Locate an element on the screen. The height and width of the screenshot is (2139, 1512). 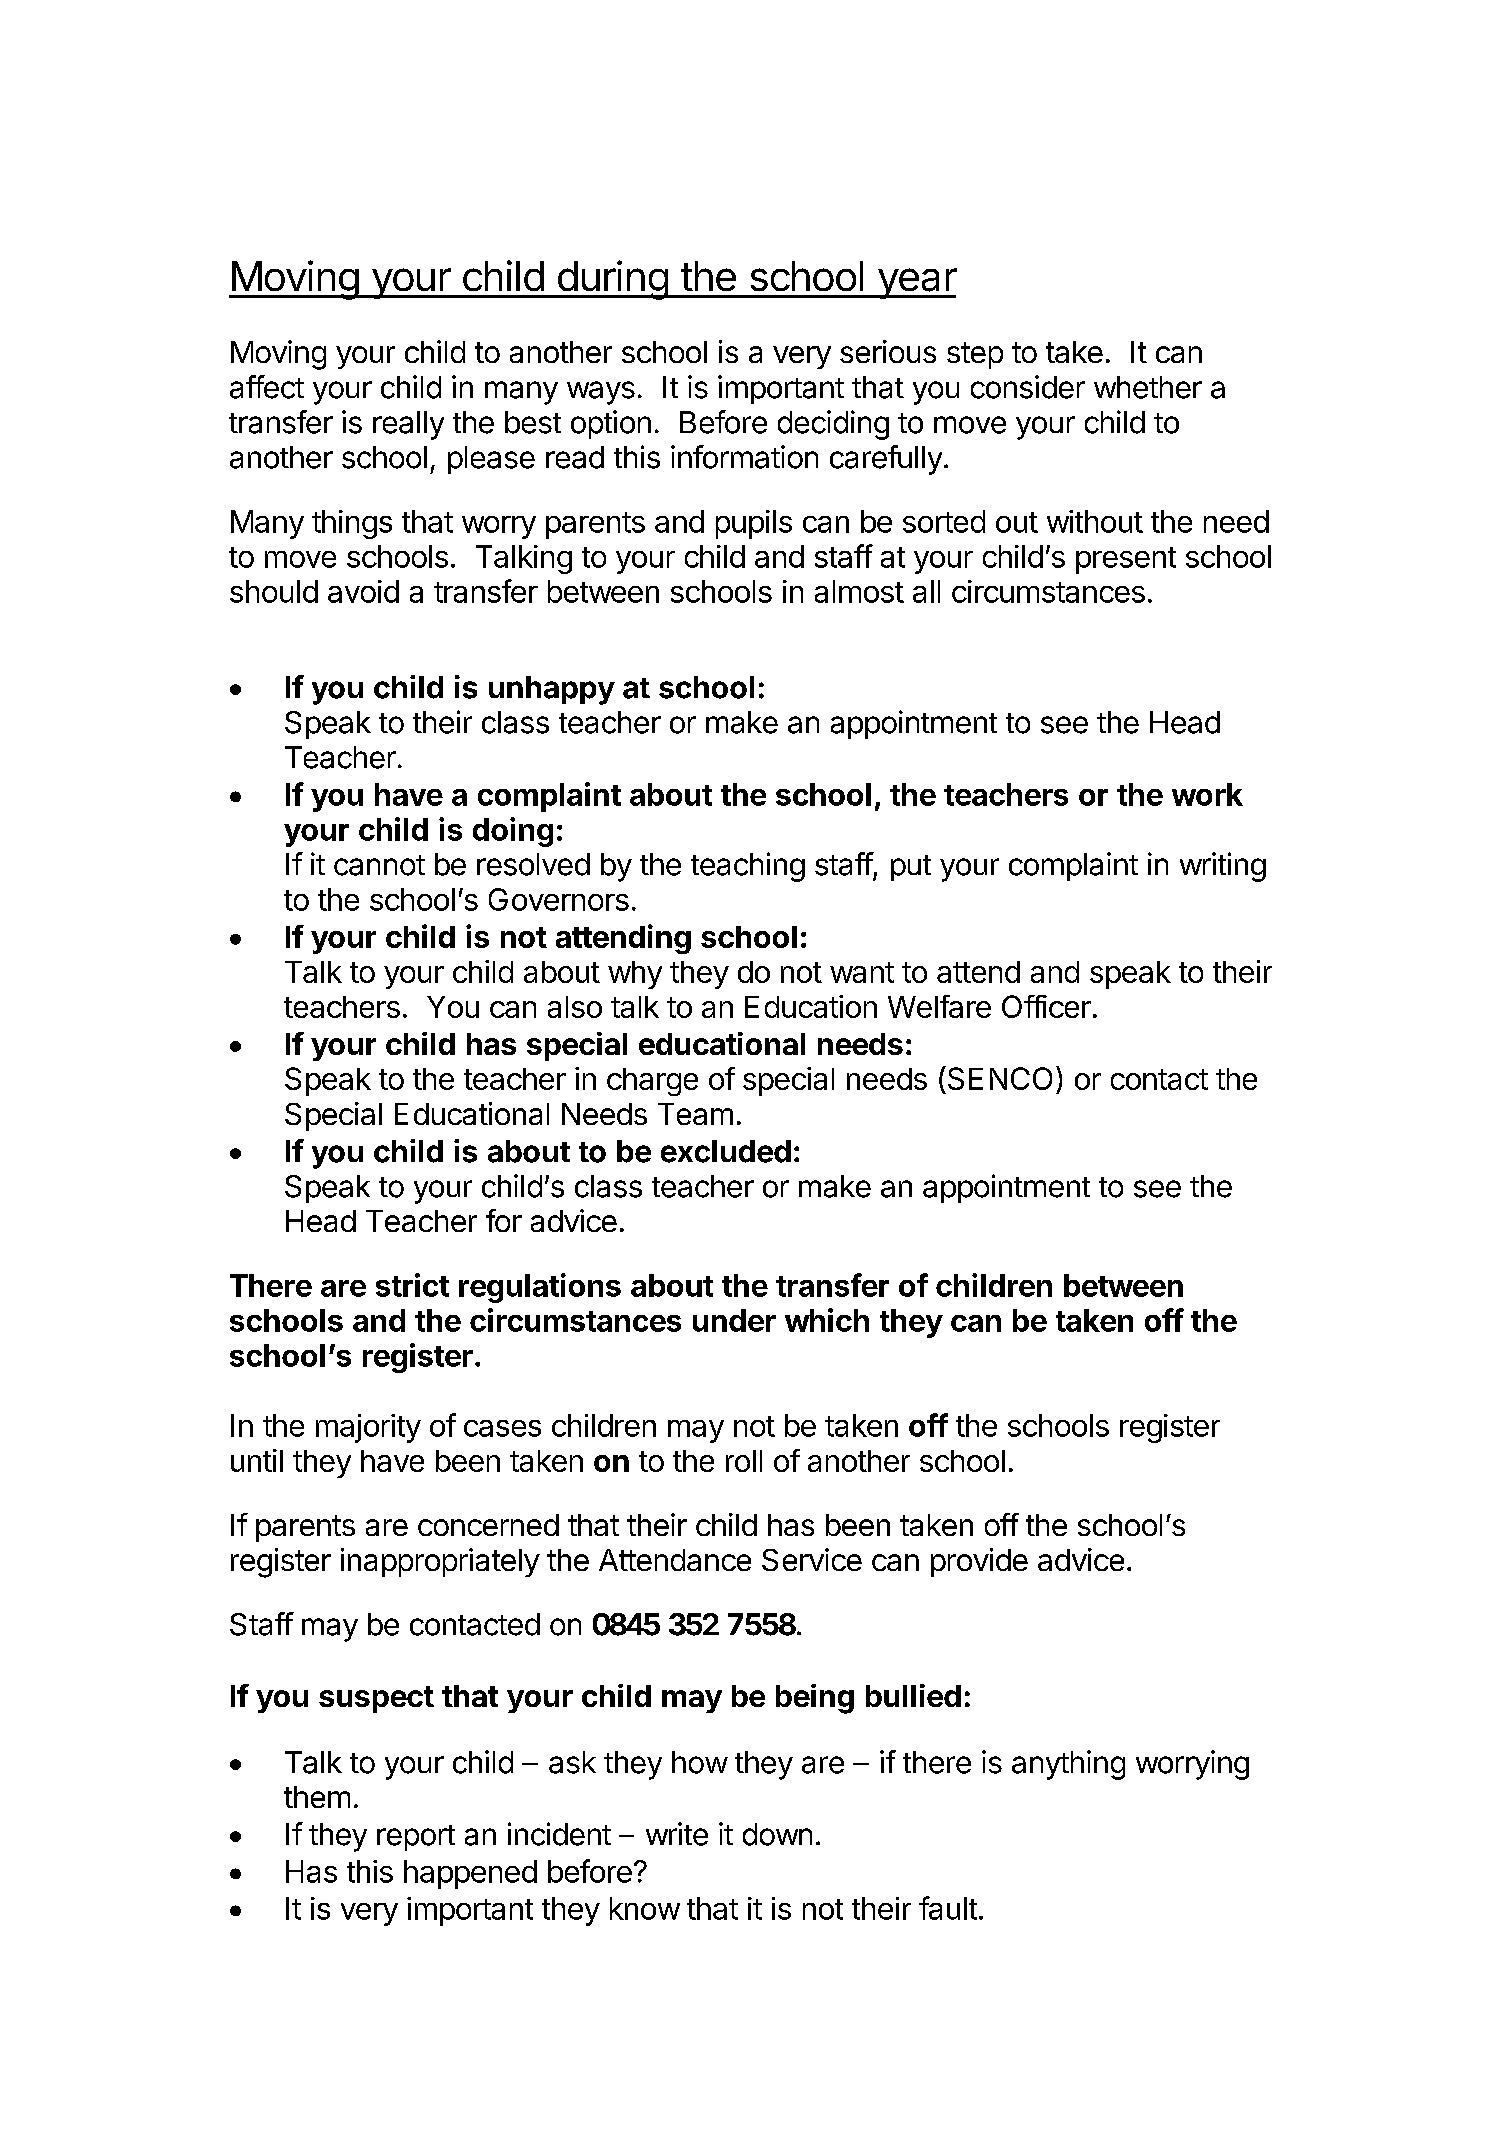
avoid is located at coordinates (363, 591).
